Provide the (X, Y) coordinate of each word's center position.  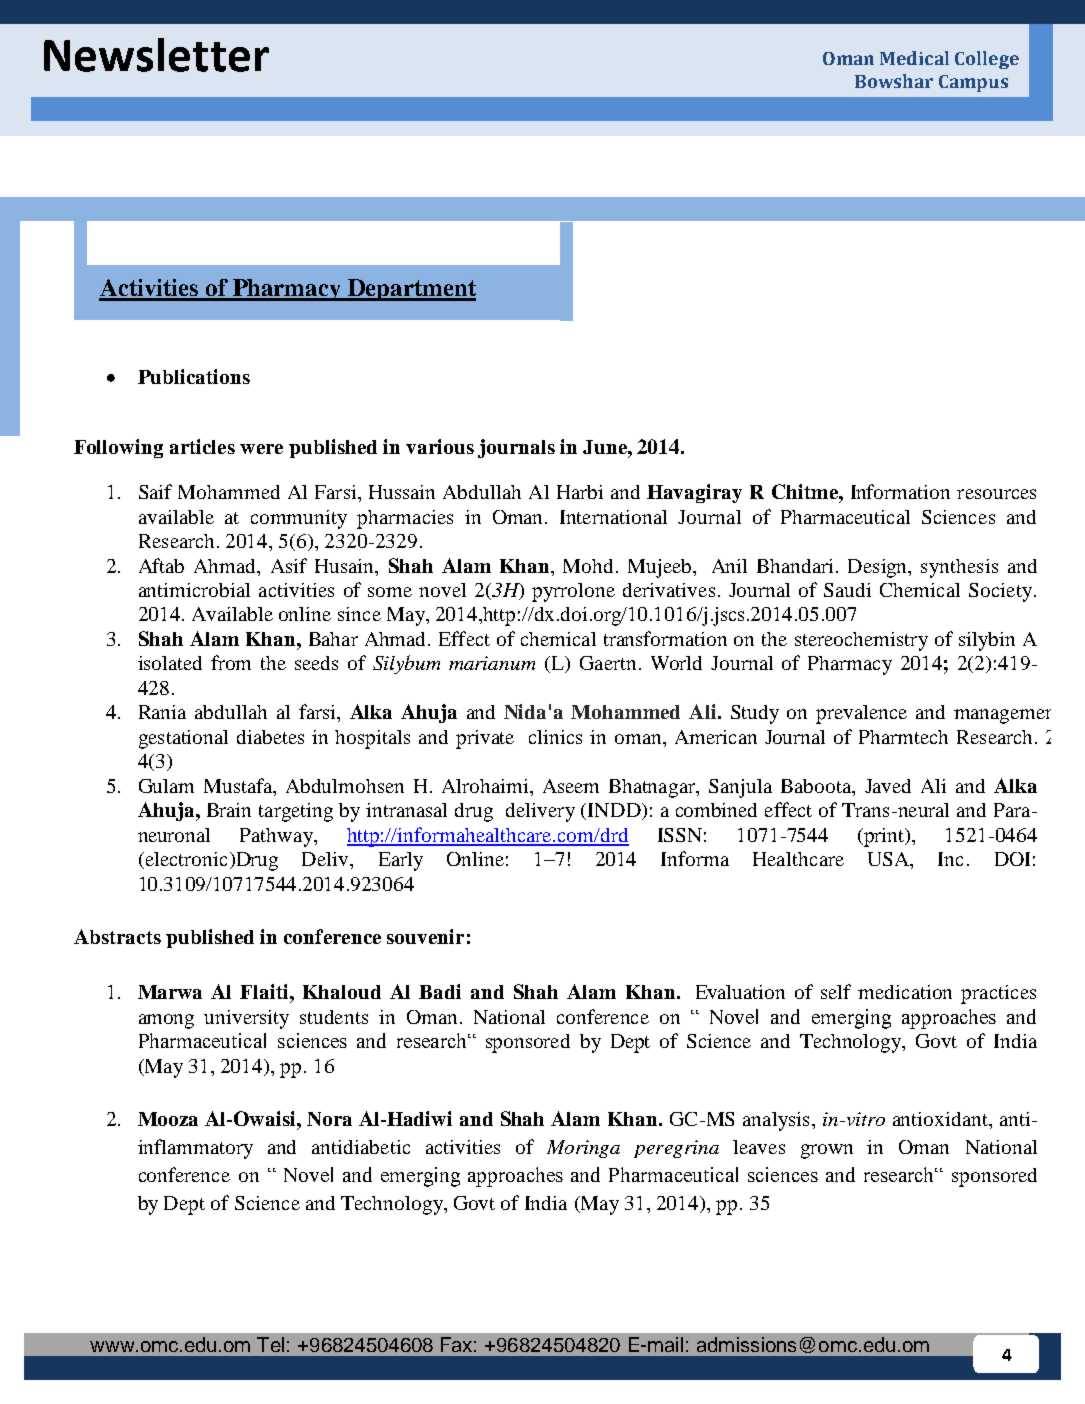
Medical (914, 58)
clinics (555, 737)
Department (411, 290)
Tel (270, 1344)
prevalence (861, 714)
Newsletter (156, 55)
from (231, 662)
